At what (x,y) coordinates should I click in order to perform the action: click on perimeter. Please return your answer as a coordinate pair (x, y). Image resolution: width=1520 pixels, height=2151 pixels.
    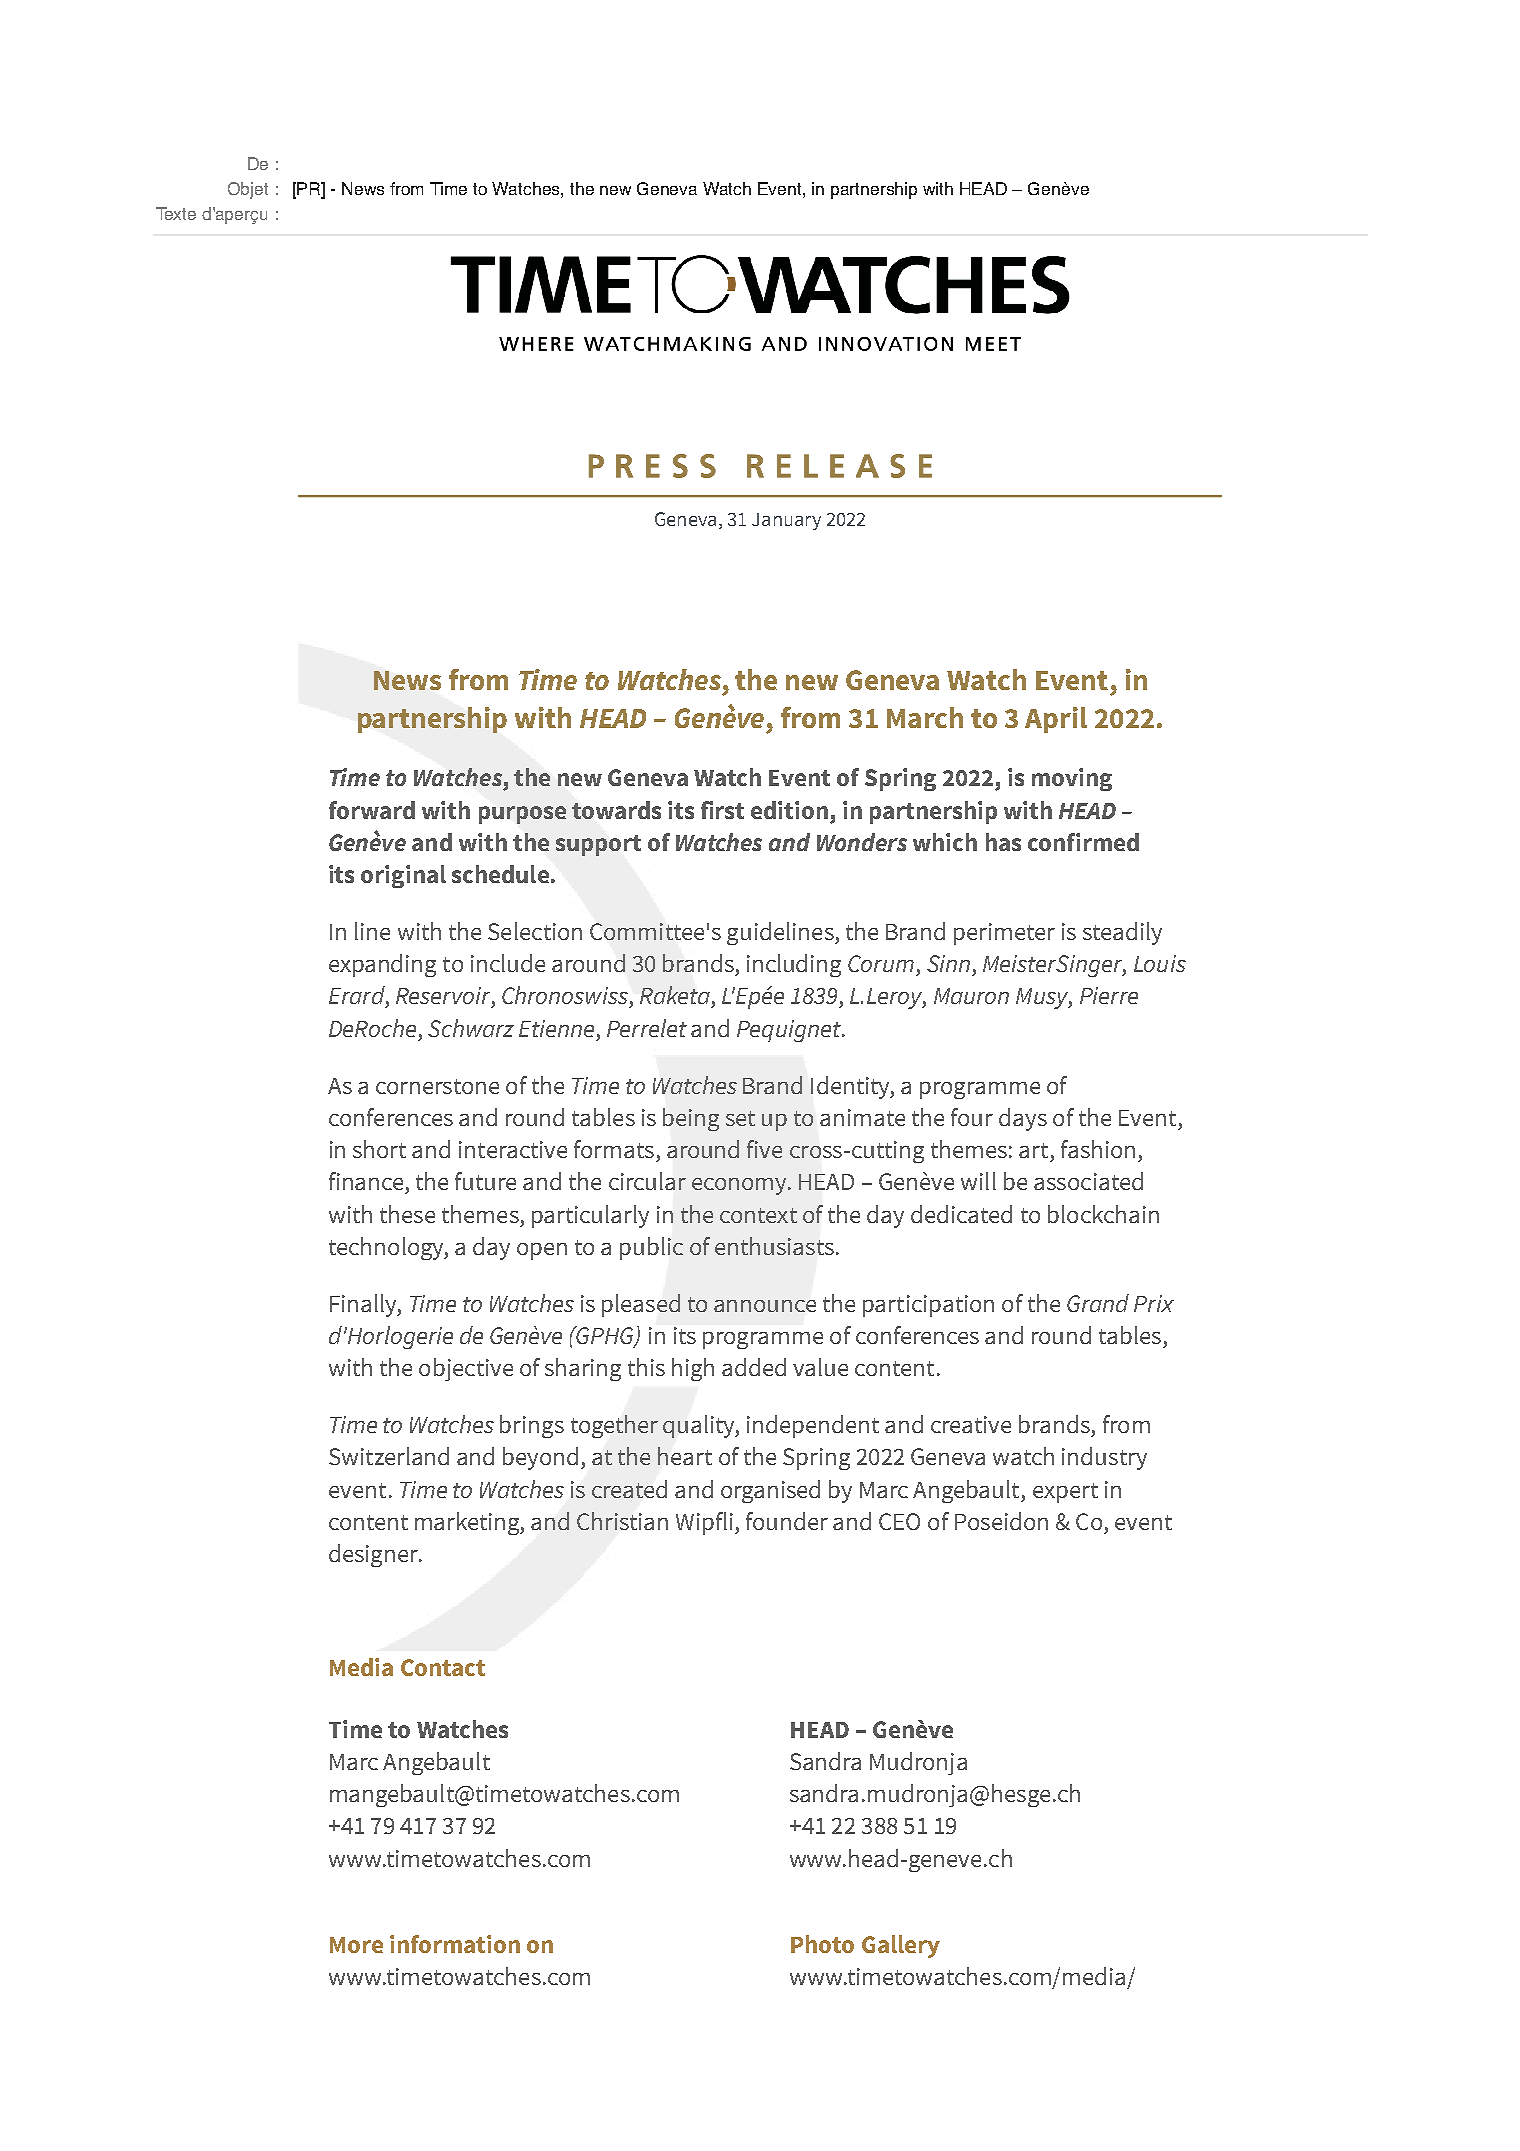
    Looking at the image, I should click on (1004, 934).
